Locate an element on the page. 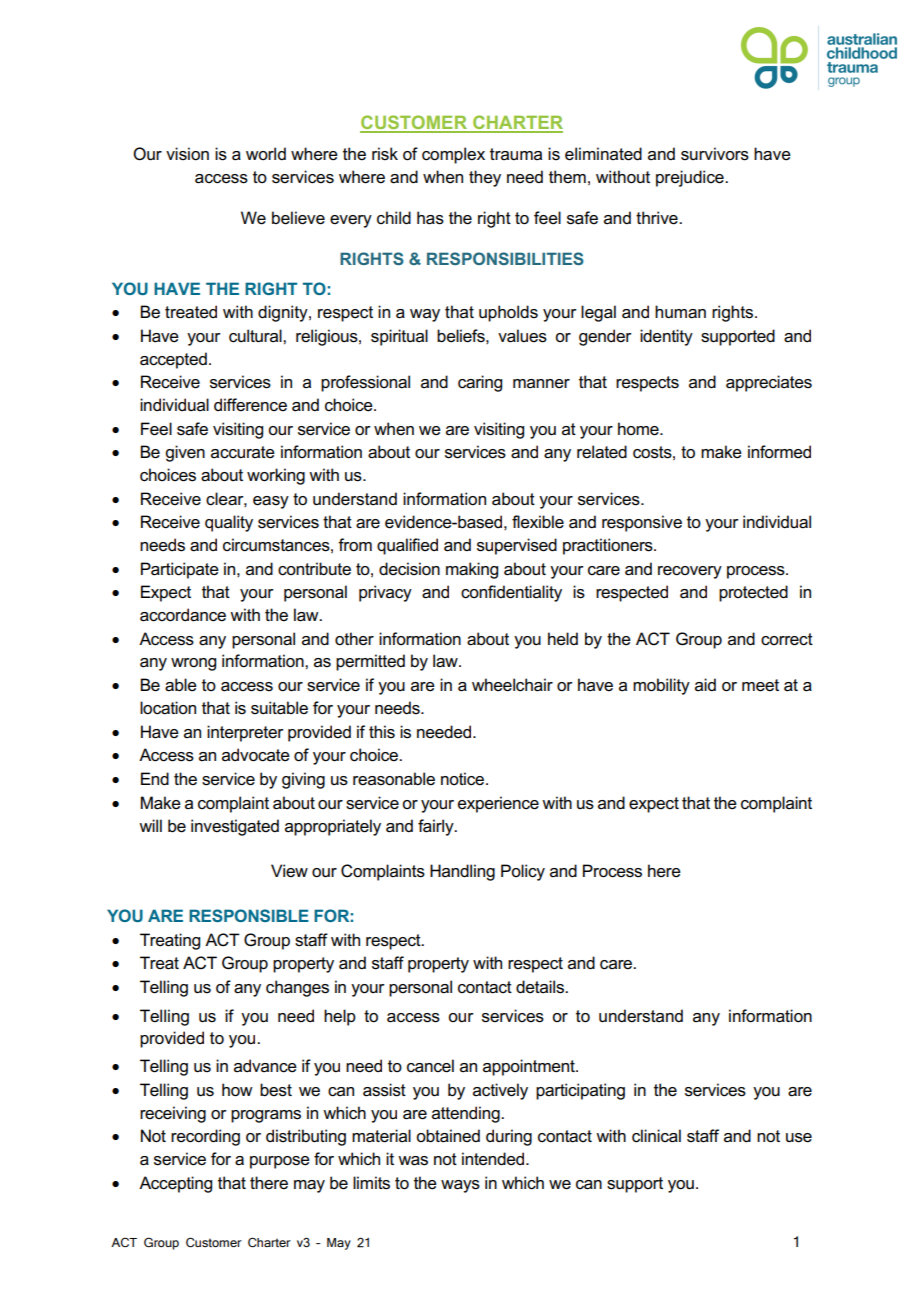 The width and height of the image is (924, 1308). they is located at coordinates (485, 178).
